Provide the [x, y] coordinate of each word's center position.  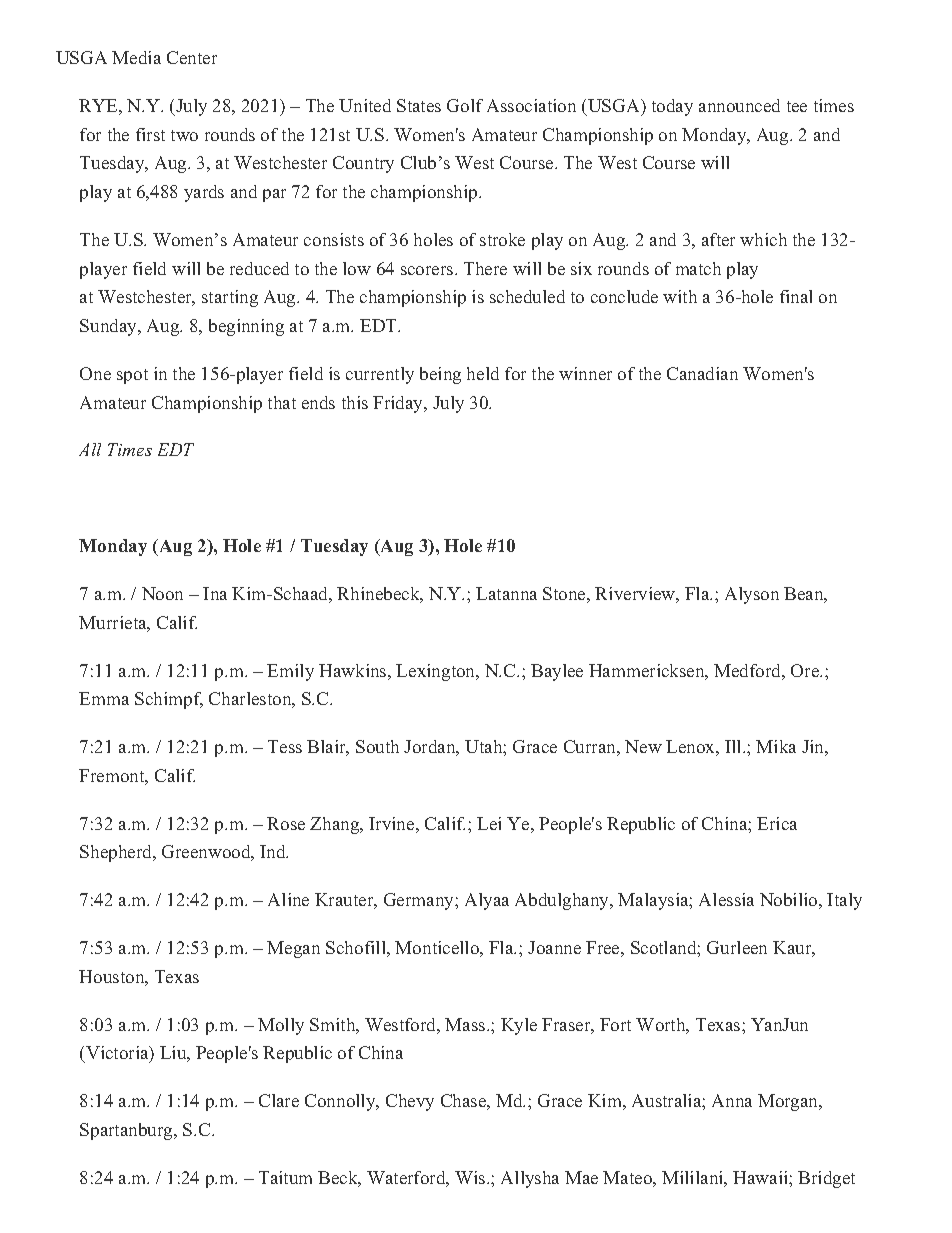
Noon [162, 593]
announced [739, 105]
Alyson [752, 595]
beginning [246, 327]
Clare [279, 1100]
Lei [489, 823]
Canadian [702, 373]
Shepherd [117, 853]
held [483, 373]
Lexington [437, 672]
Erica [777, 823]
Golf [465, 105]
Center [192, 57]
